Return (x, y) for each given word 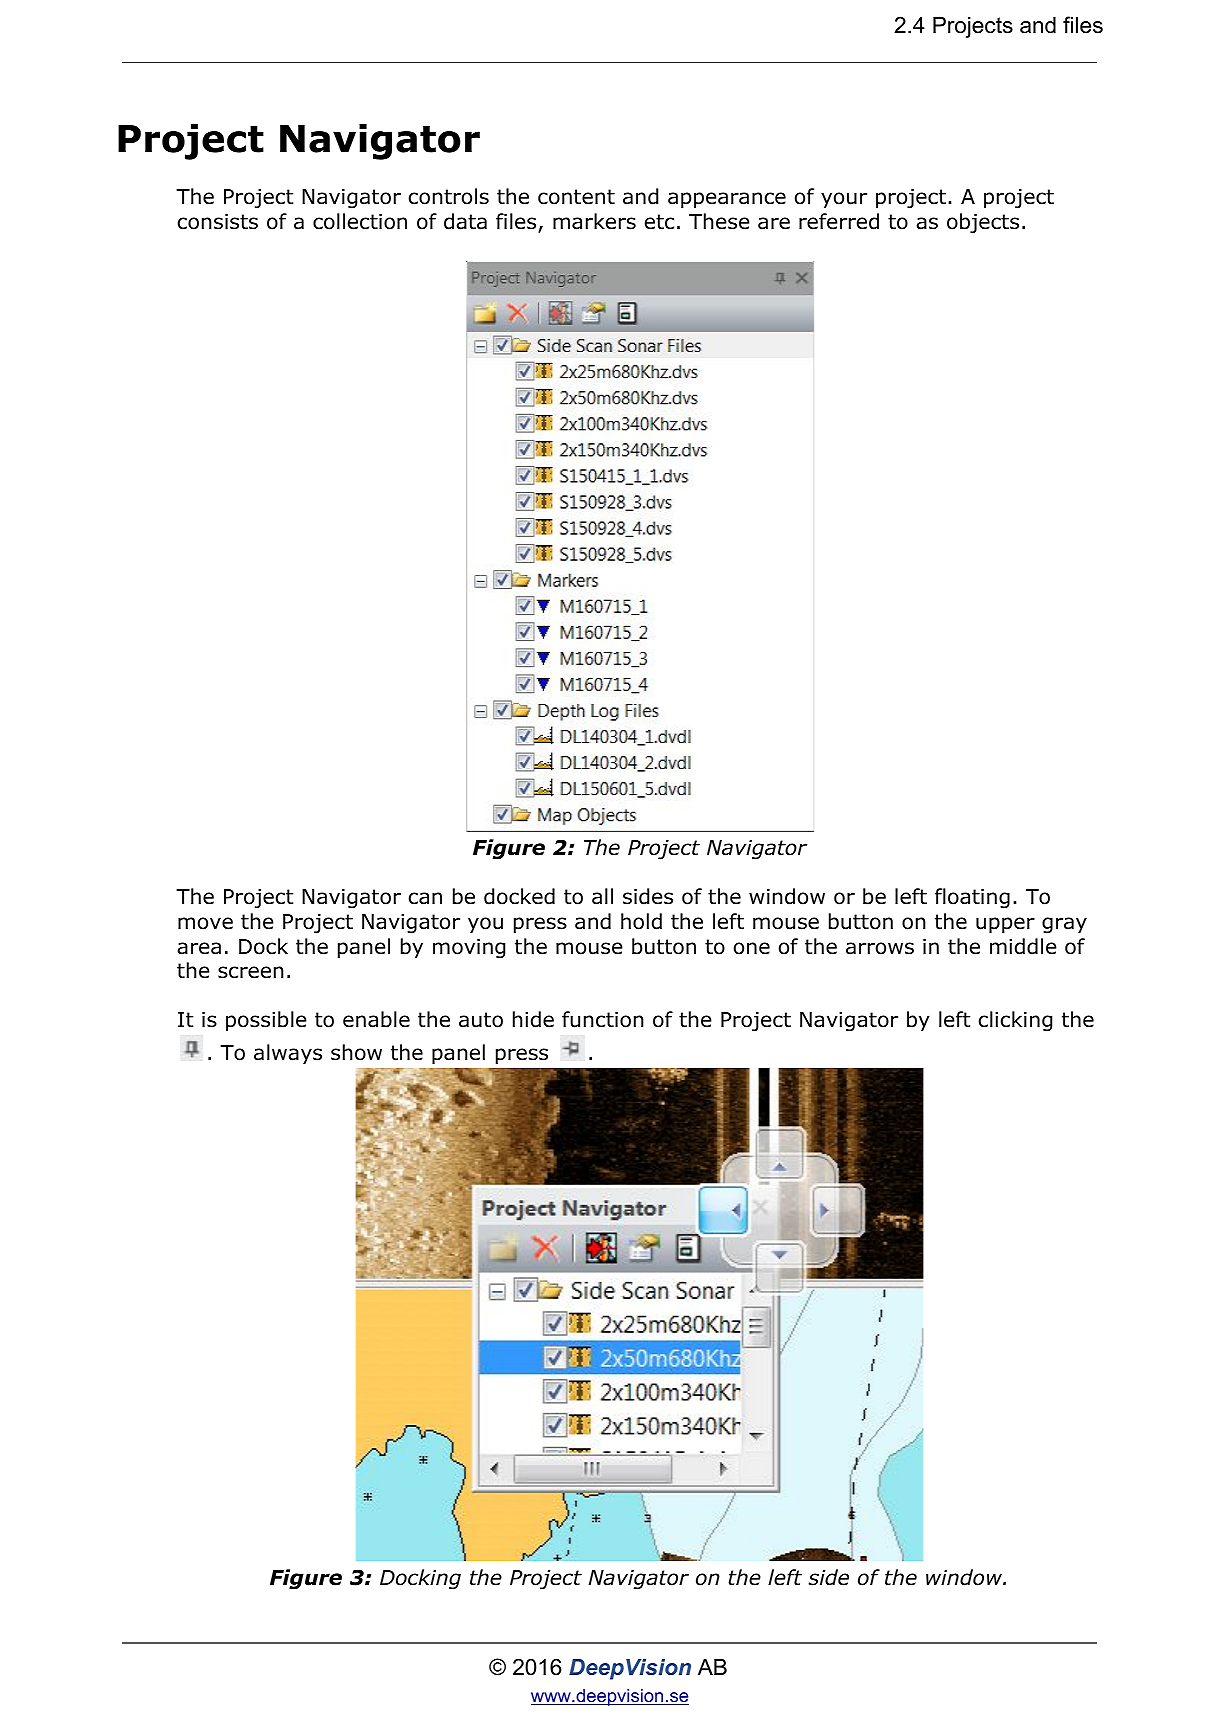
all (602, 896)
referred (839, 221)
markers (594, 221)
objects (983, 223)
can (425, 898)
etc (659, 222)
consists (218, 222)
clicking (1015, 1021)
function (603, 1019)
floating (972, 898)
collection (360, 221)
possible (266, 1021)
